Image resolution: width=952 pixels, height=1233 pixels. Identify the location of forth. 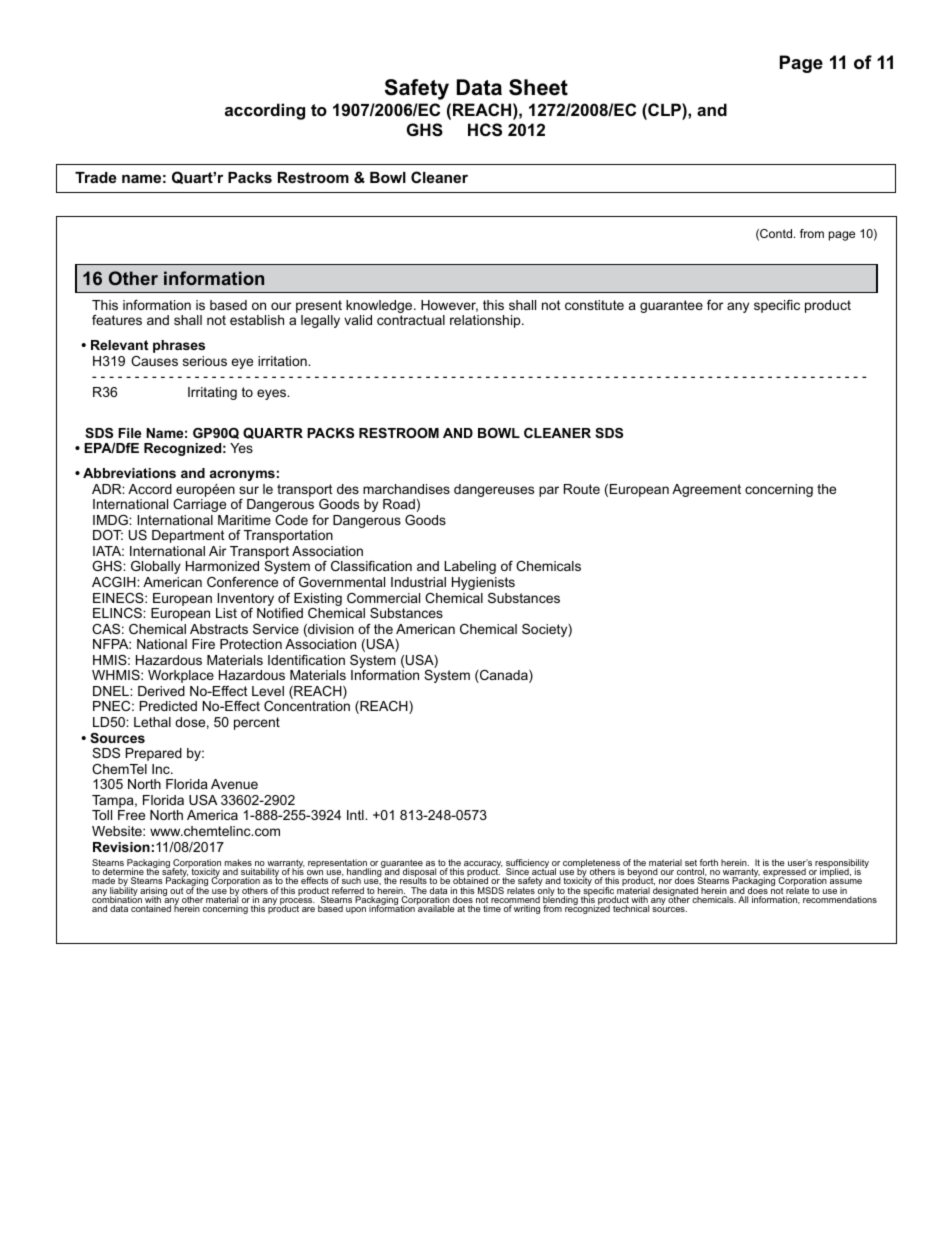
(709, 864).
